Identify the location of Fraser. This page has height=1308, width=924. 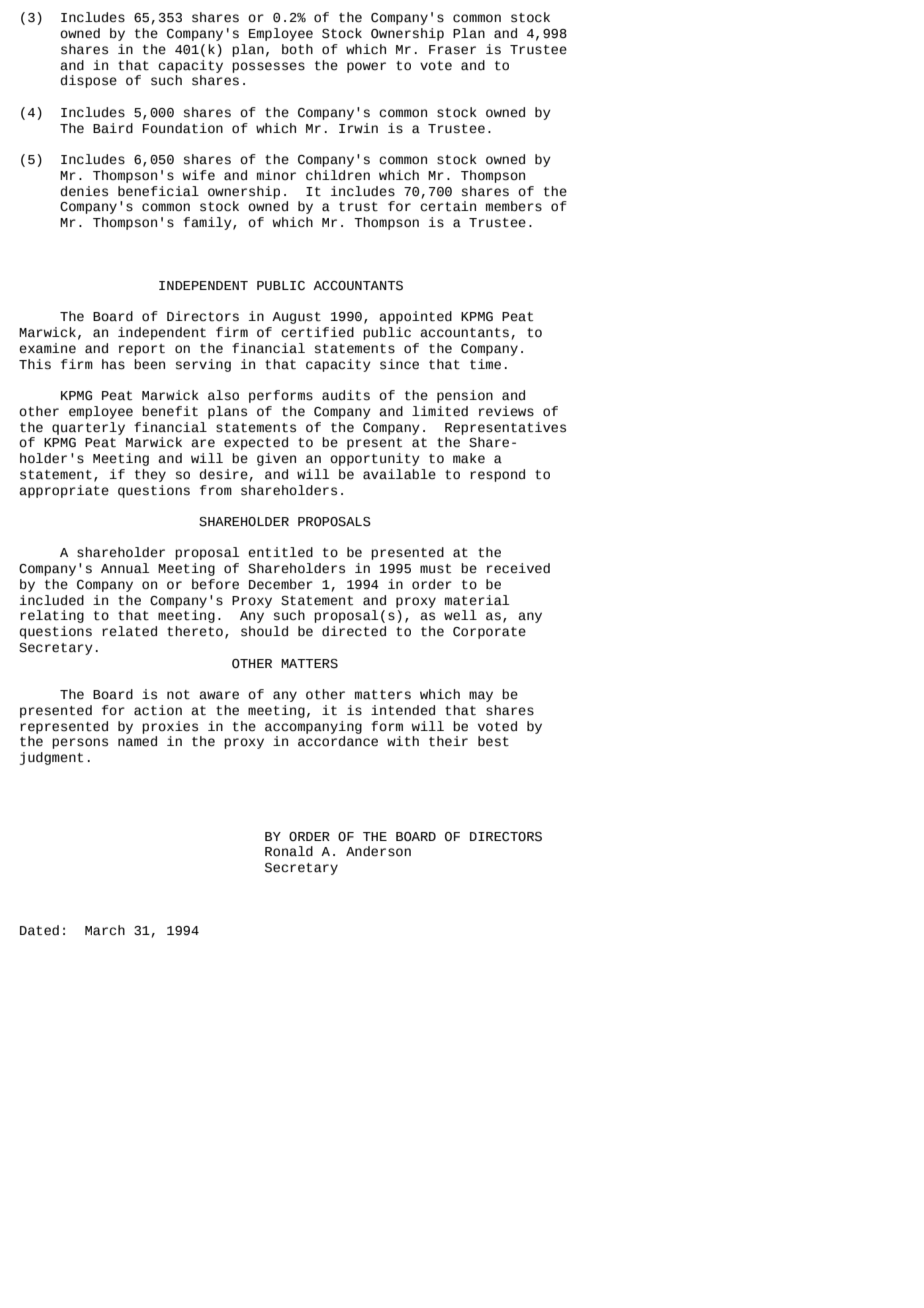
(452, 50).
